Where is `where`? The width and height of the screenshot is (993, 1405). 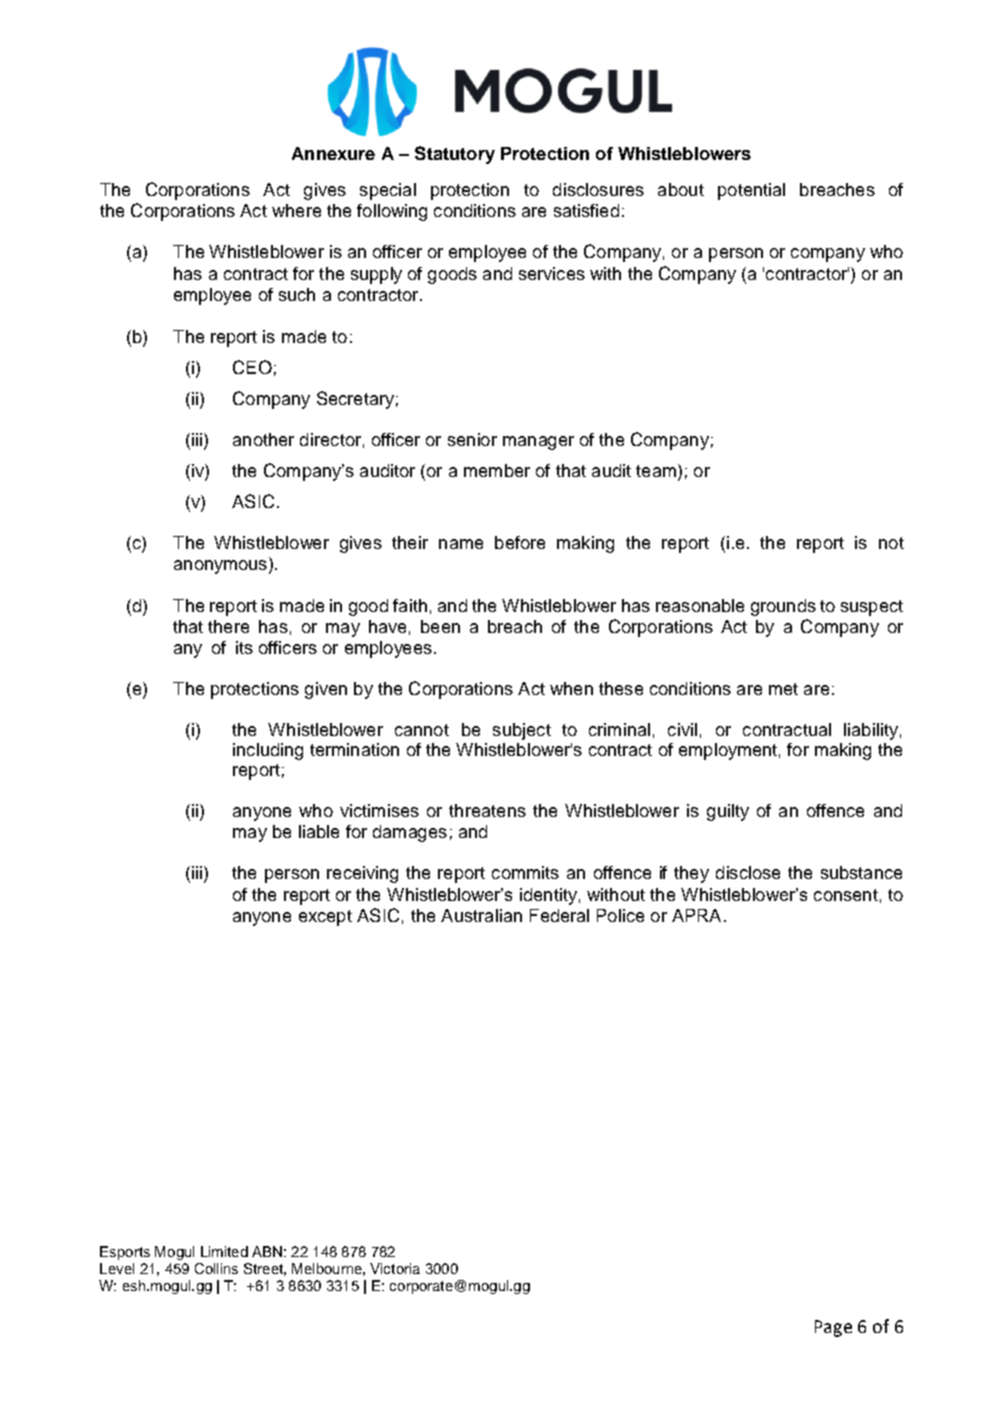
where is located at coordinates (296, 210).
